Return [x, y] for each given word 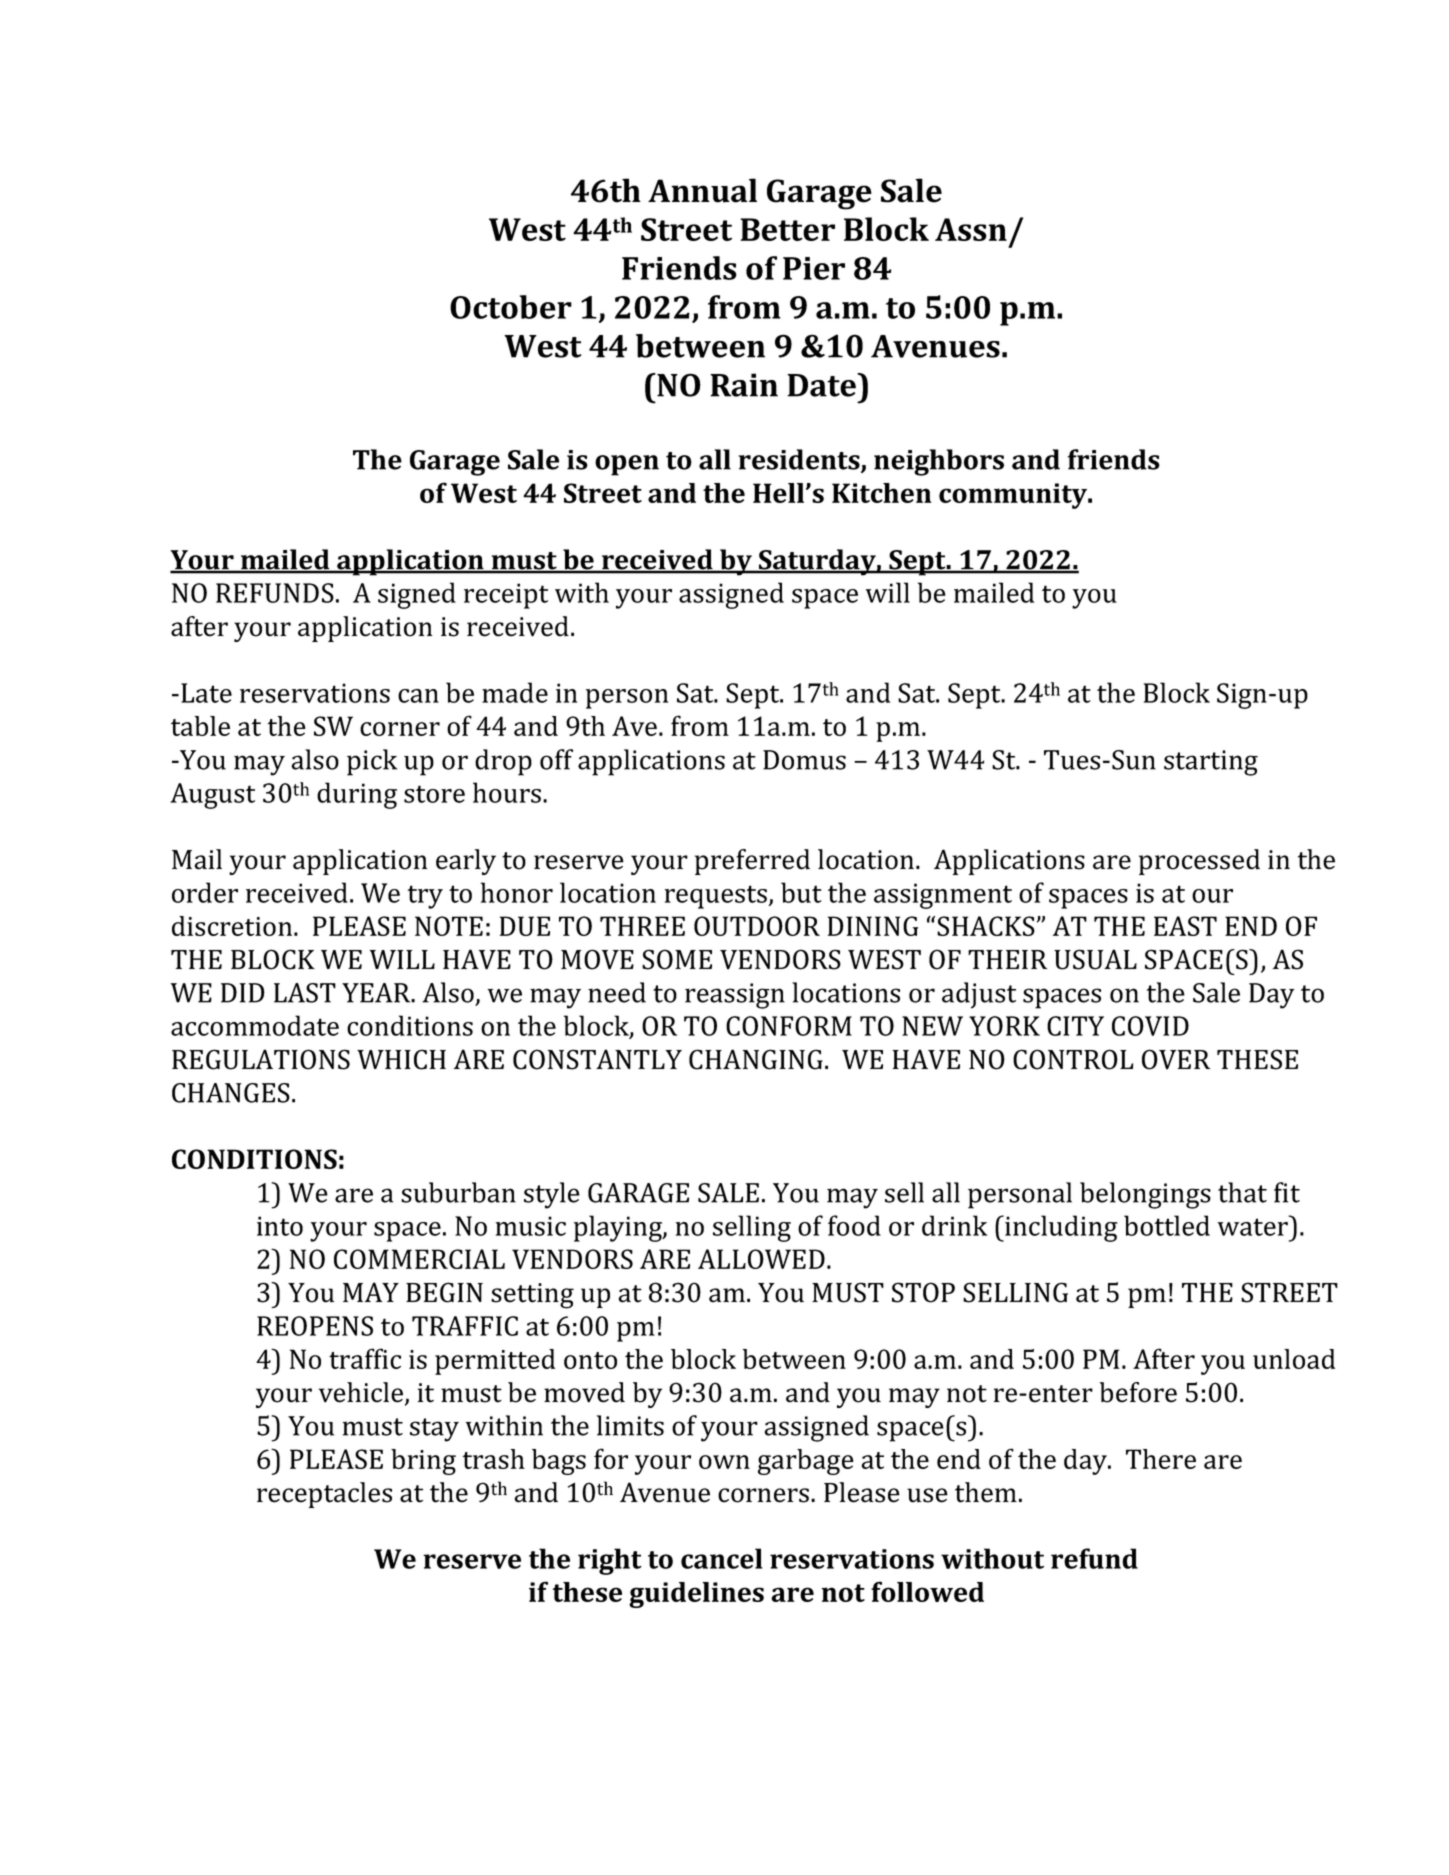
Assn [971, 229]
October [511, 307]
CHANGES [231, 1093]
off [556, 759]
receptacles [324, 1495]
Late [206, 693]
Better [787, 229]
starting [1211, 763]
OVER [1176, 1059]
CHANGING [756, 1059]
